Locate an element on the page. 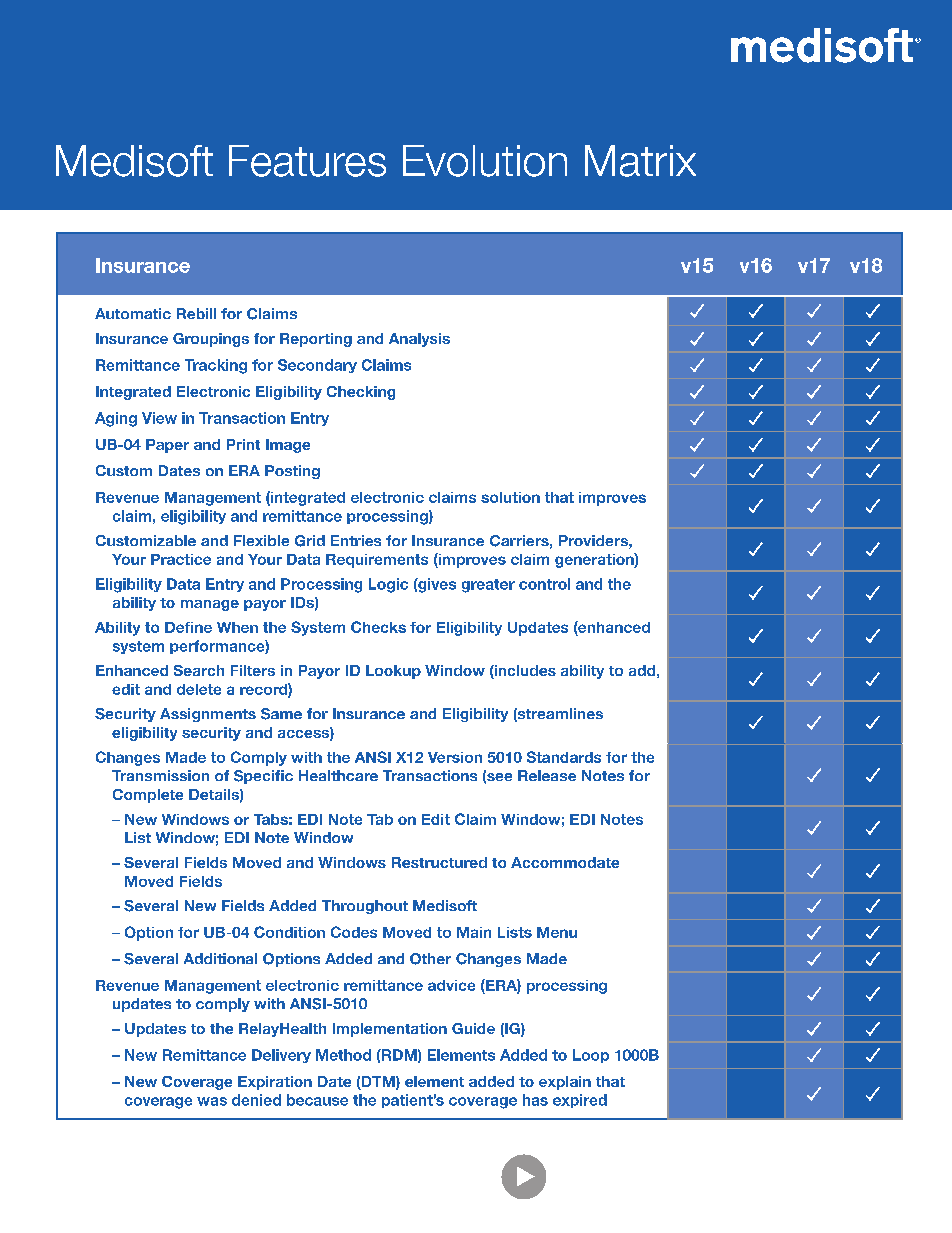  was is located at coordinates (212, 1101).
